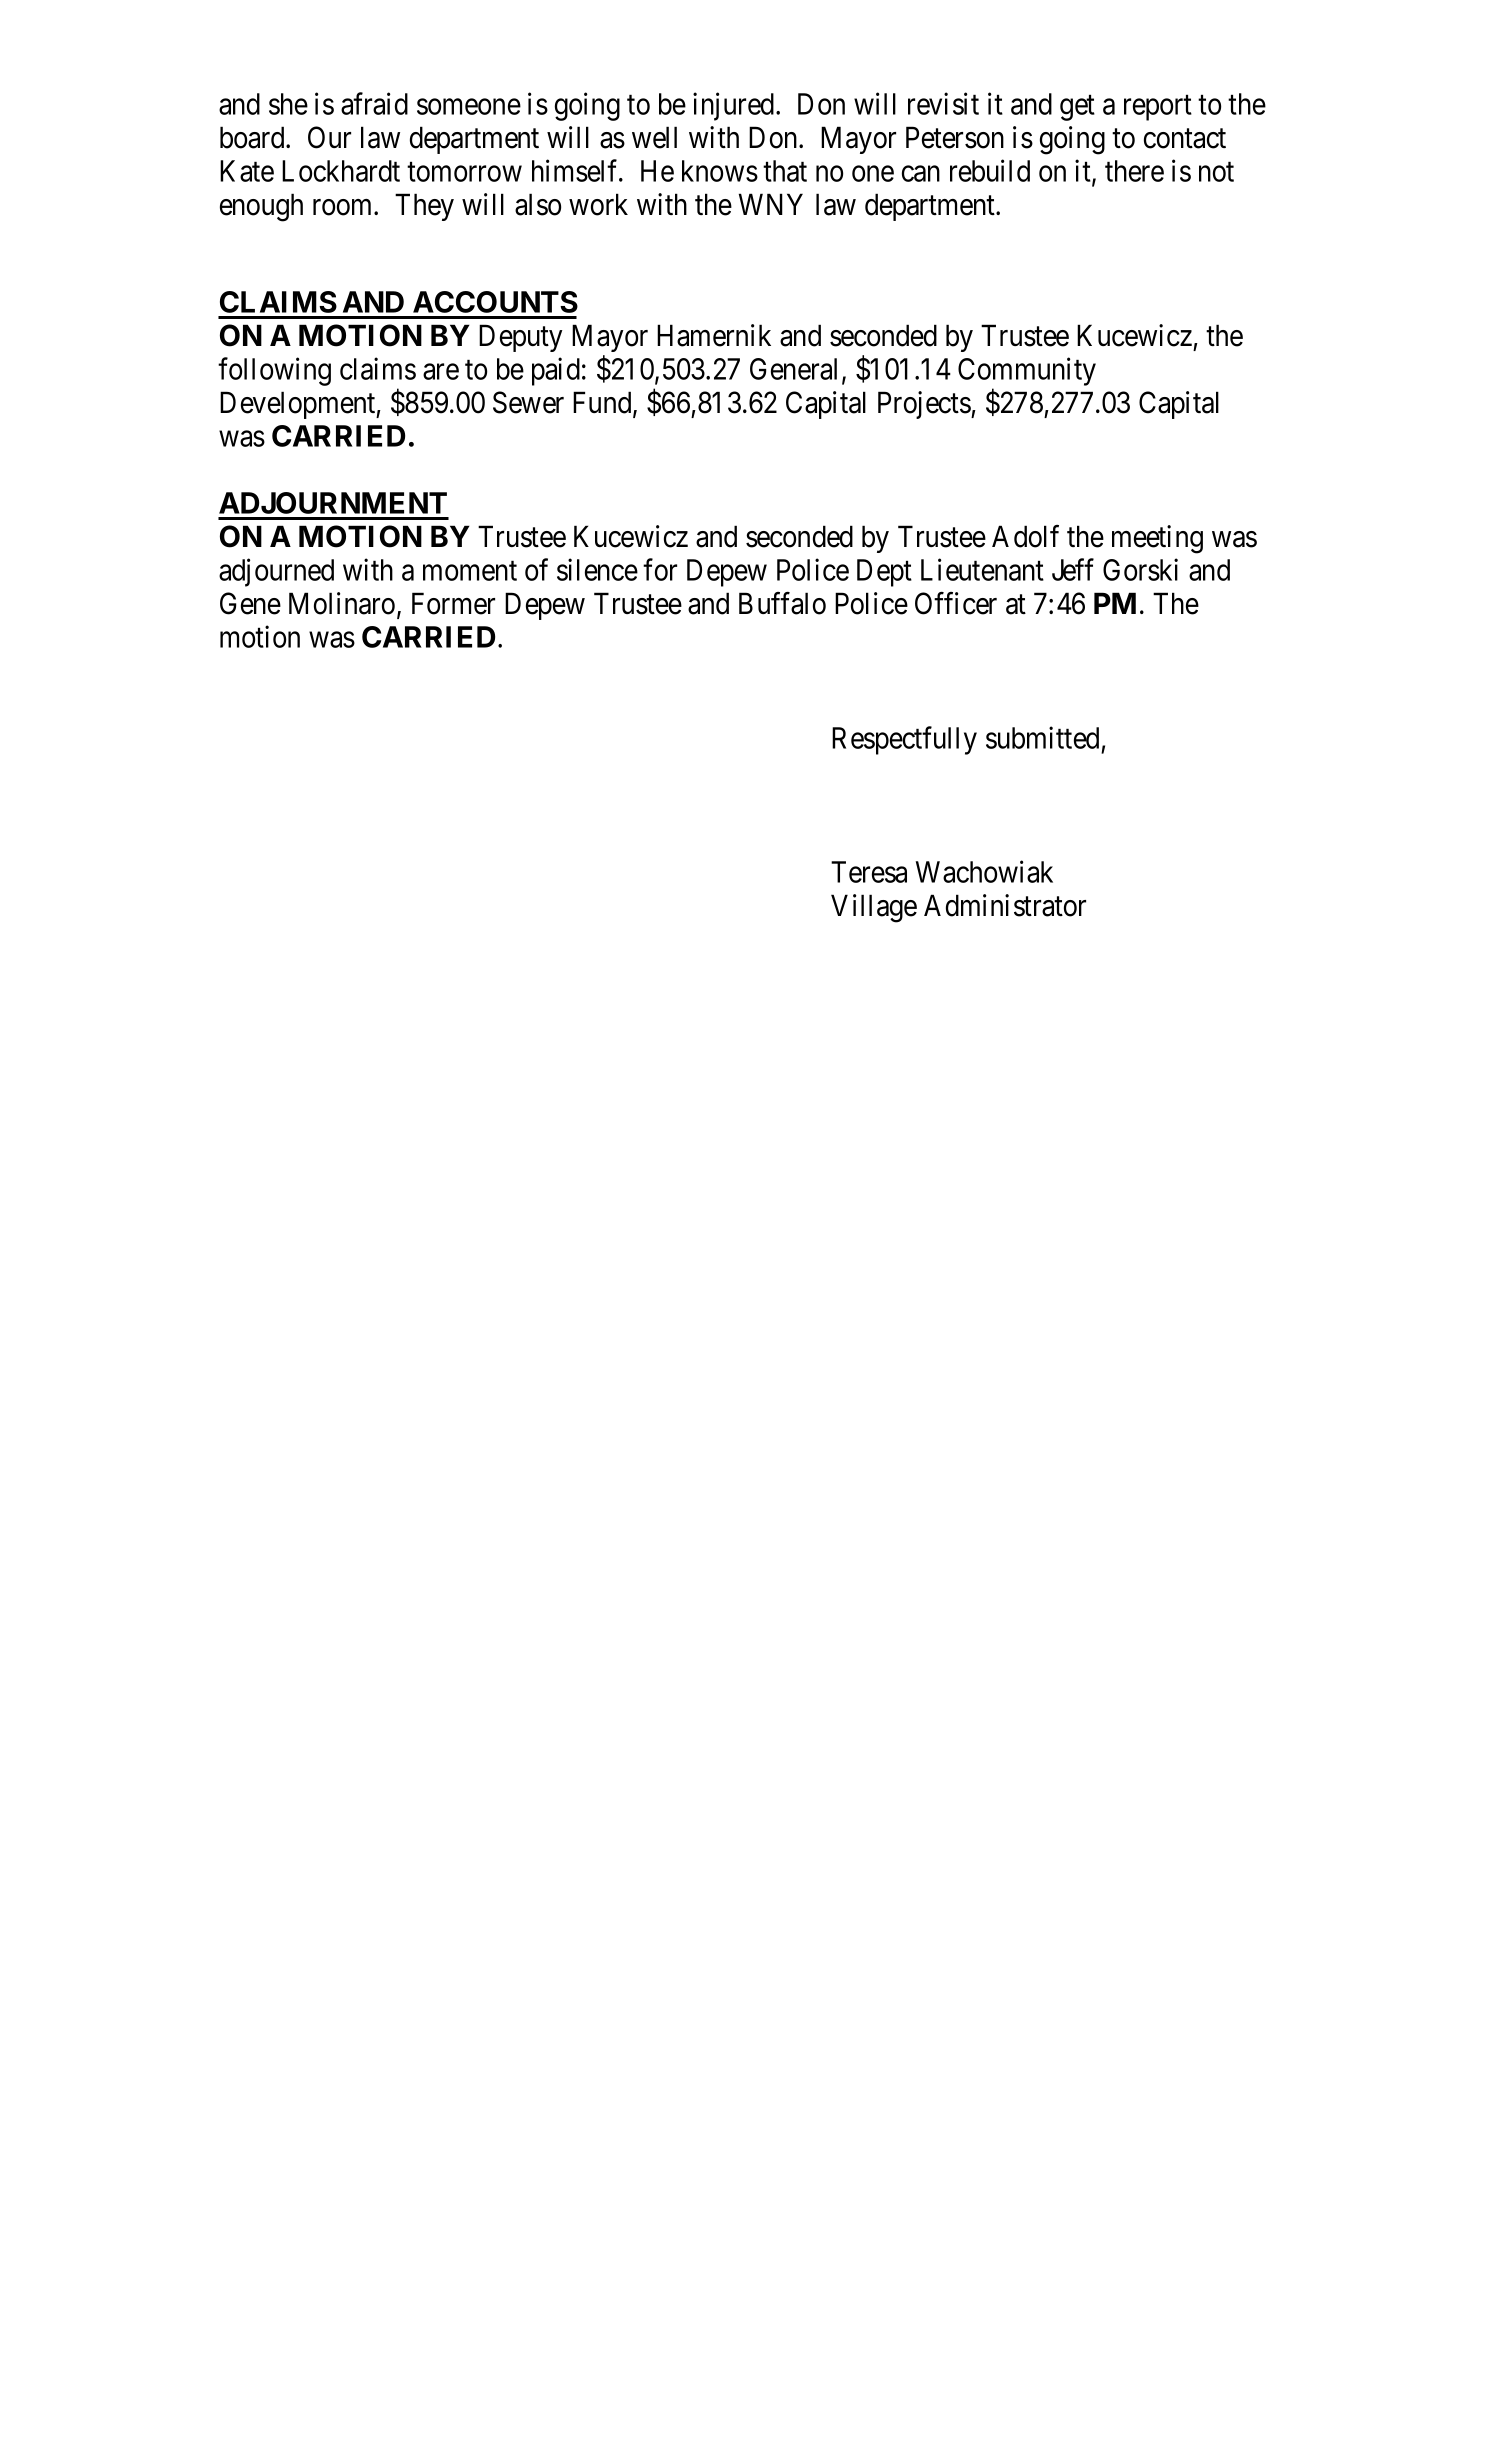  I want to click on silence, so click(597, 569).
